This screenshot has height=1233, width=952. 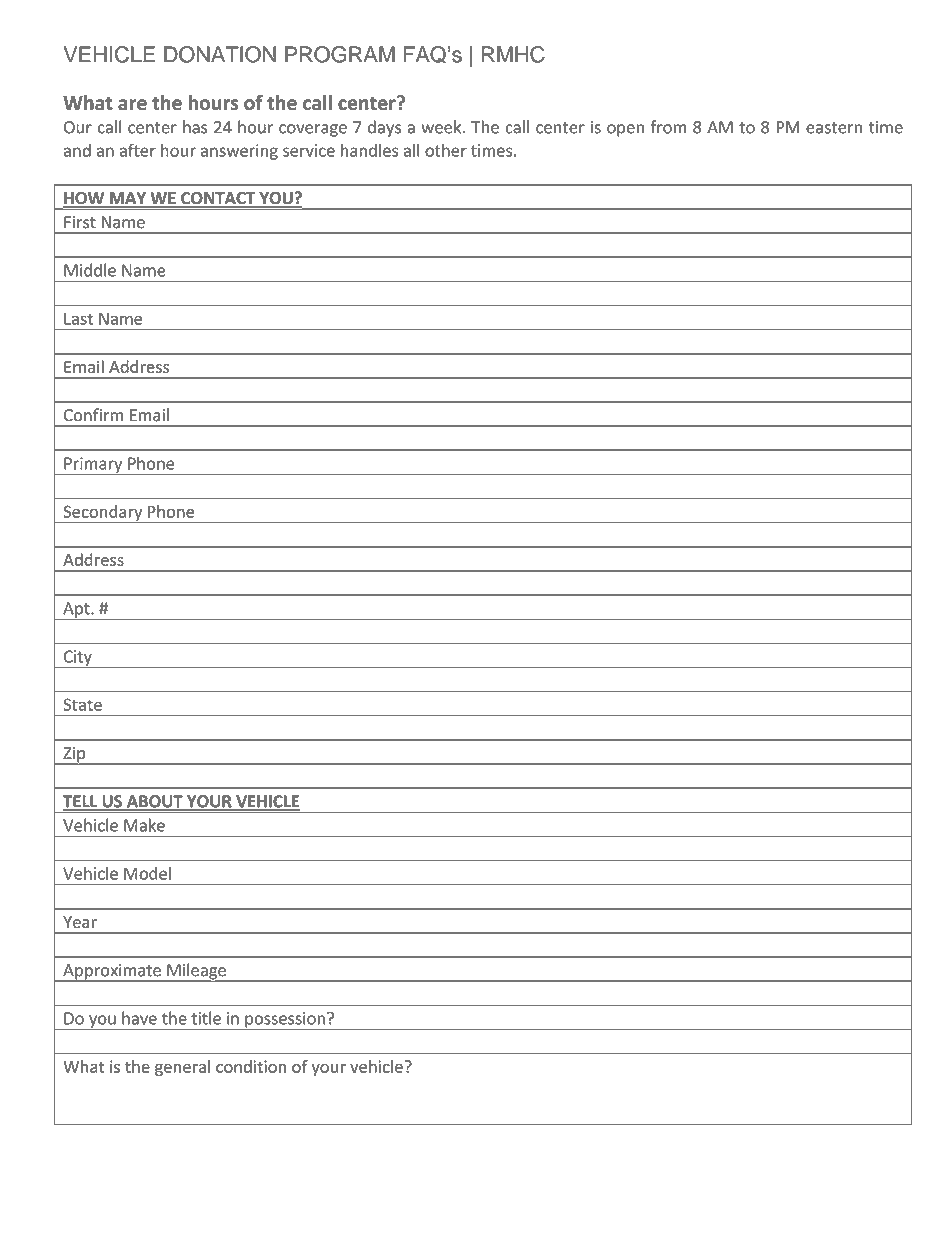 I want to click on condition, so click(x=251, y=1066).
